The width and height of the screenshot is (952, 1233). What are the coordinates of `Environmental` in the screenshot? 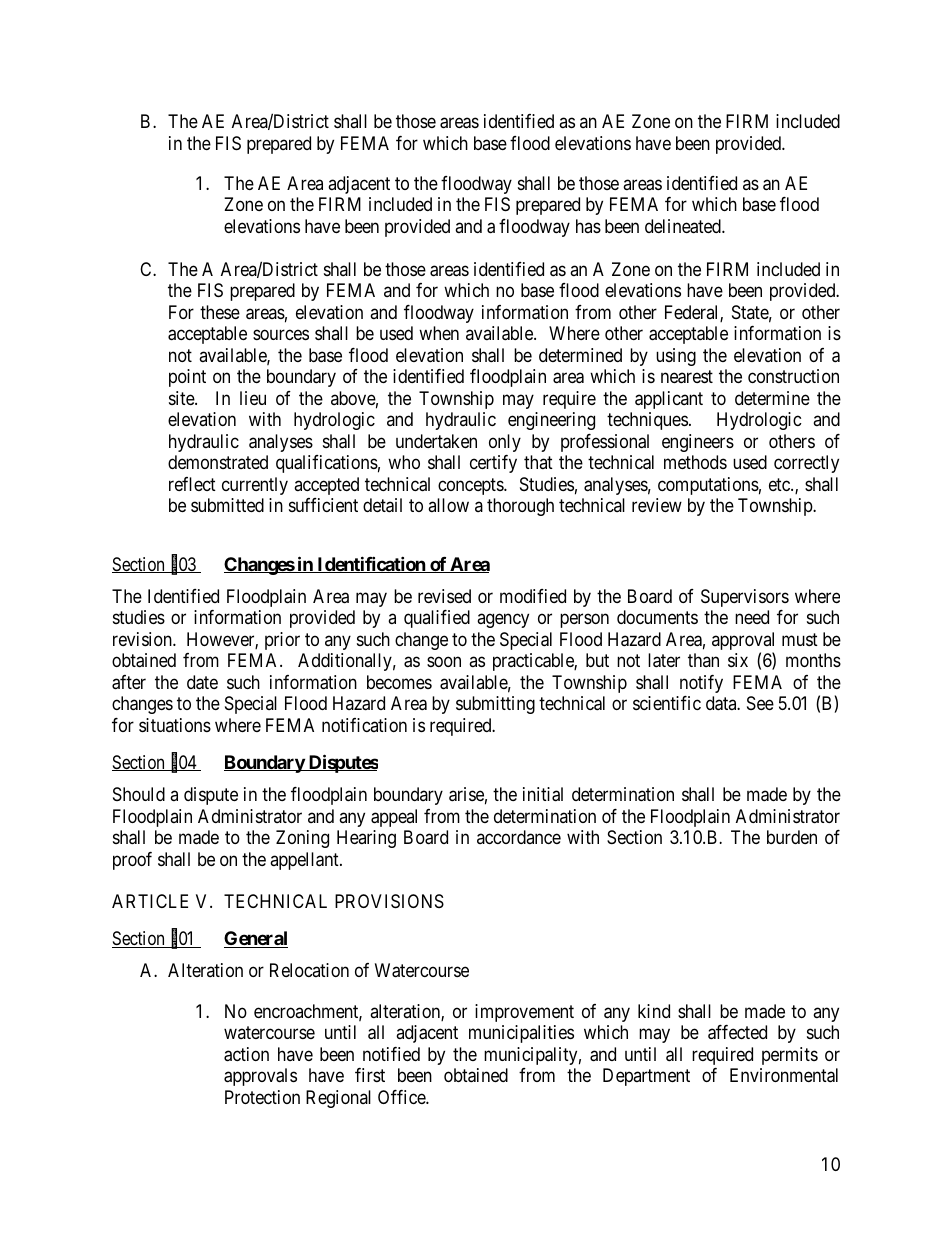 It's located at (784, 1075).
